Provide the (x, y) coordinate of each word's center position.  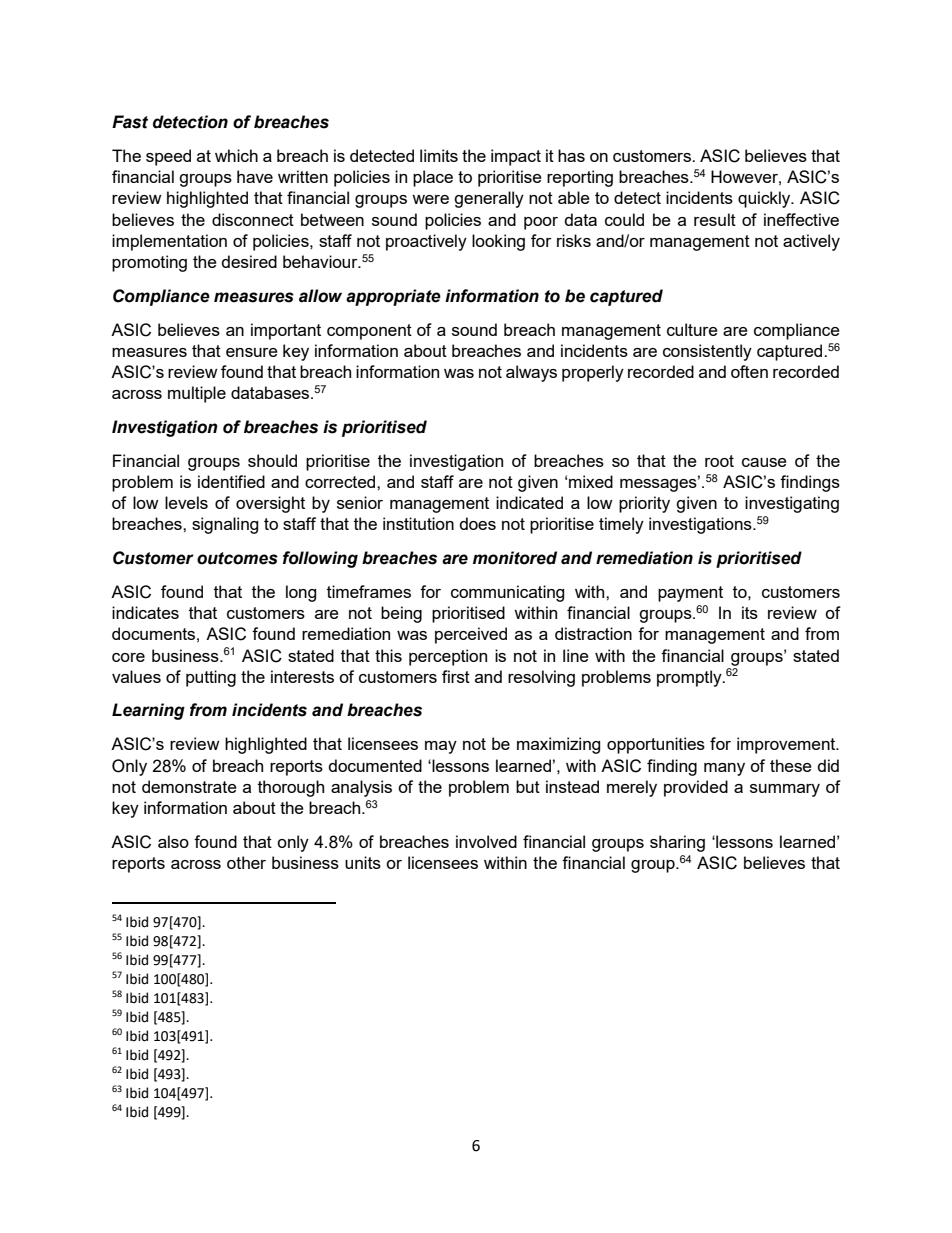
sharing (677, 843)
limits (439, 155)
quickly (765, 199)
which (236, 155)
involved (486, 841)
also (173, 841)
